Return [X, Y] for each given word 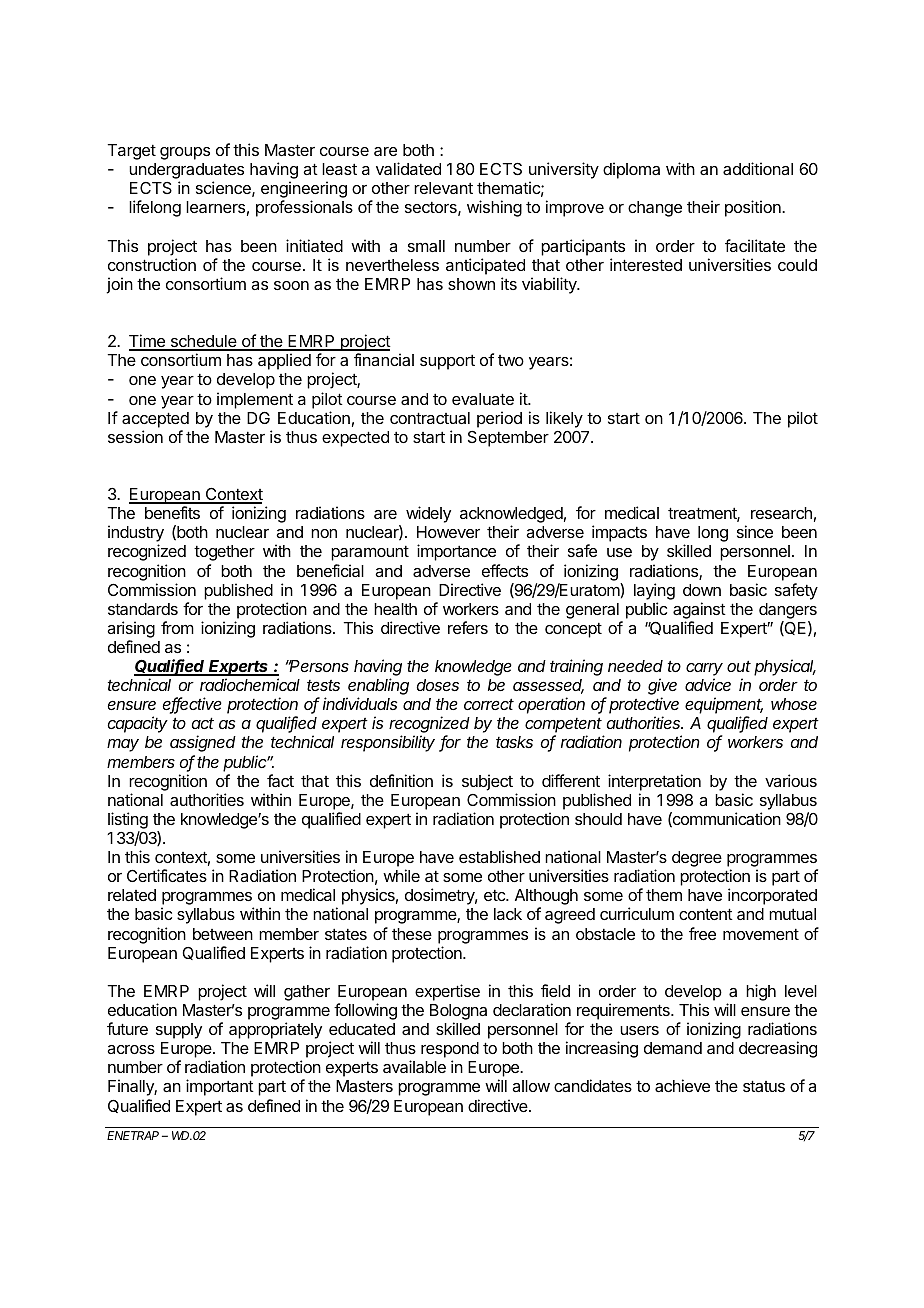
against [699, 610]
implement [255, 400]
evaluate [483, 399]
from [177, 627]
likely [564, 419]
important [220, 1087]
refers [468, 627]
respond [450, 1051]
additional [758, 168]
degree [697, 859]
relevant [443, 188]
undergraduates [186, 172]
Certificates [167, 875]
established [499, 856]
